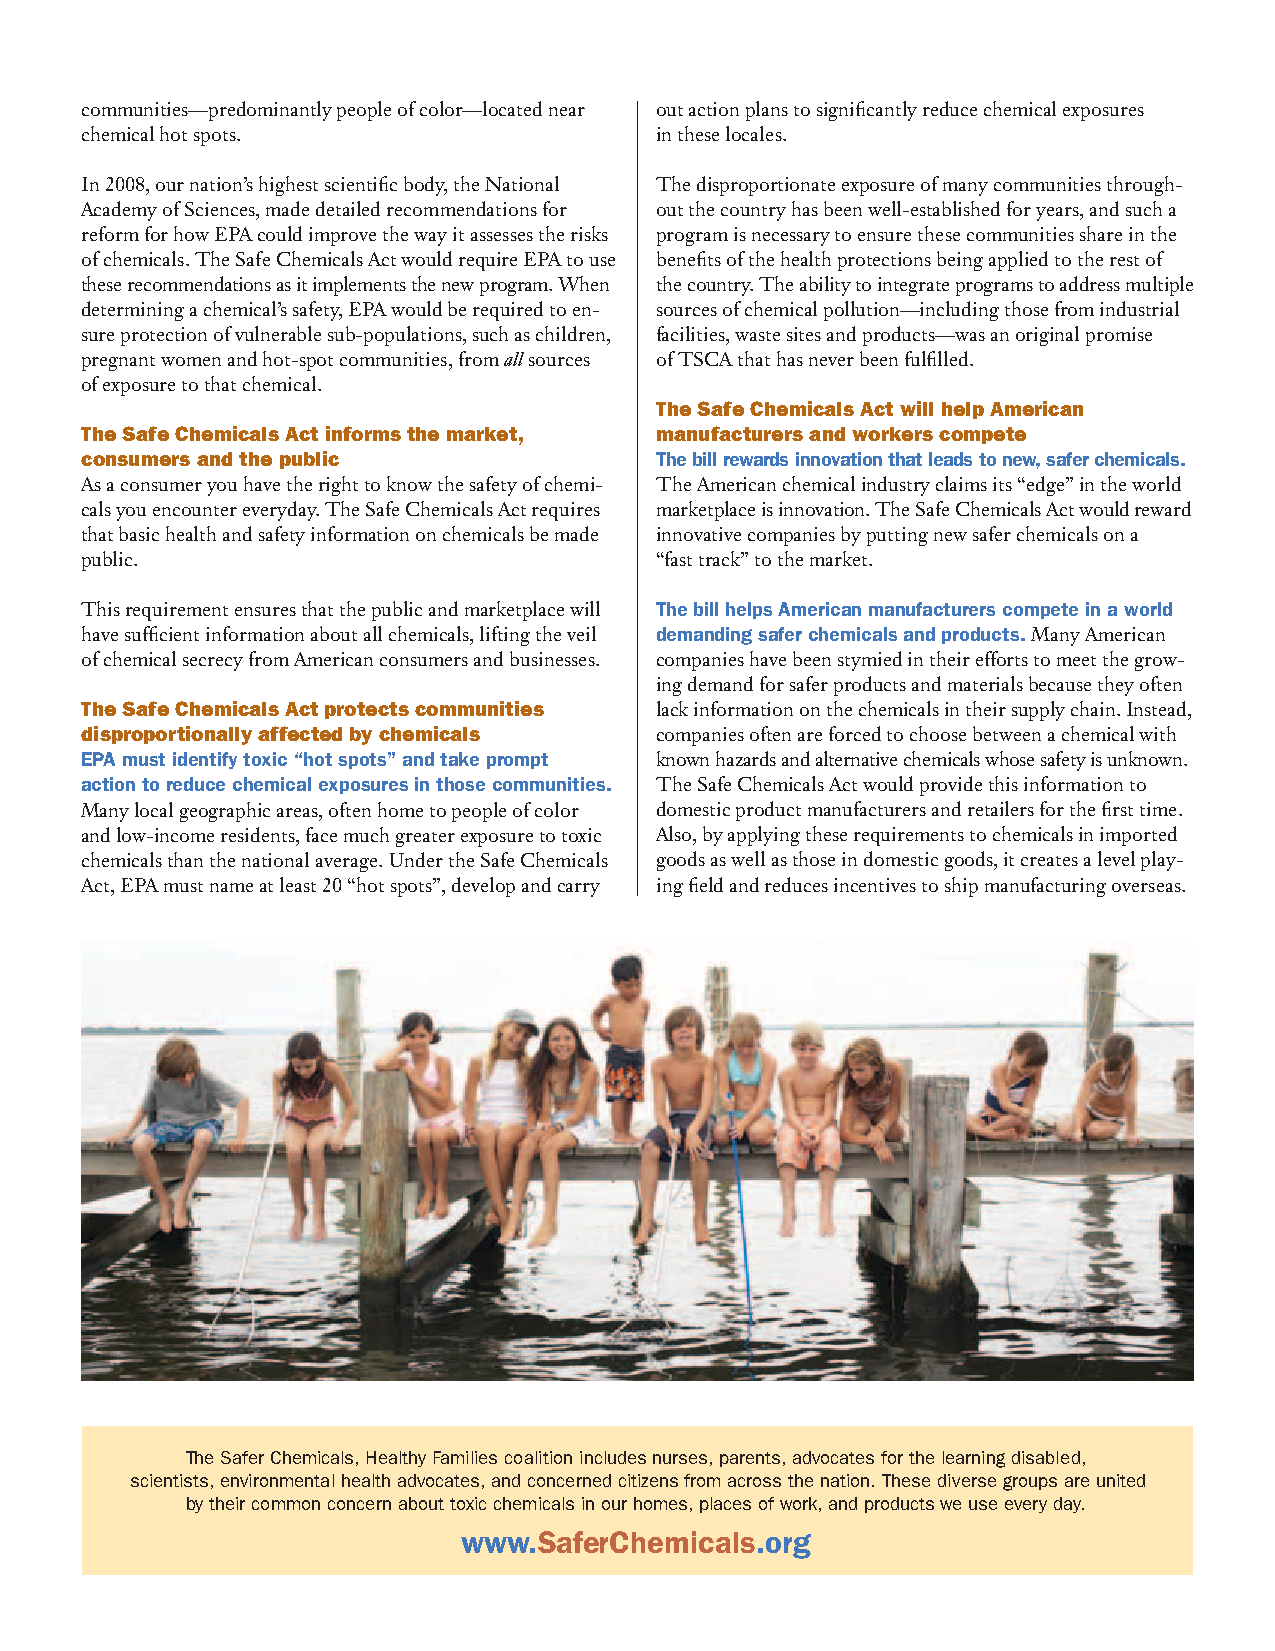 The width and height of the screenshot is (1275, 1651). What do you see at coordinates (675, 835) in the screenshot?
I see `Also` at bounding box center [675, 835].
